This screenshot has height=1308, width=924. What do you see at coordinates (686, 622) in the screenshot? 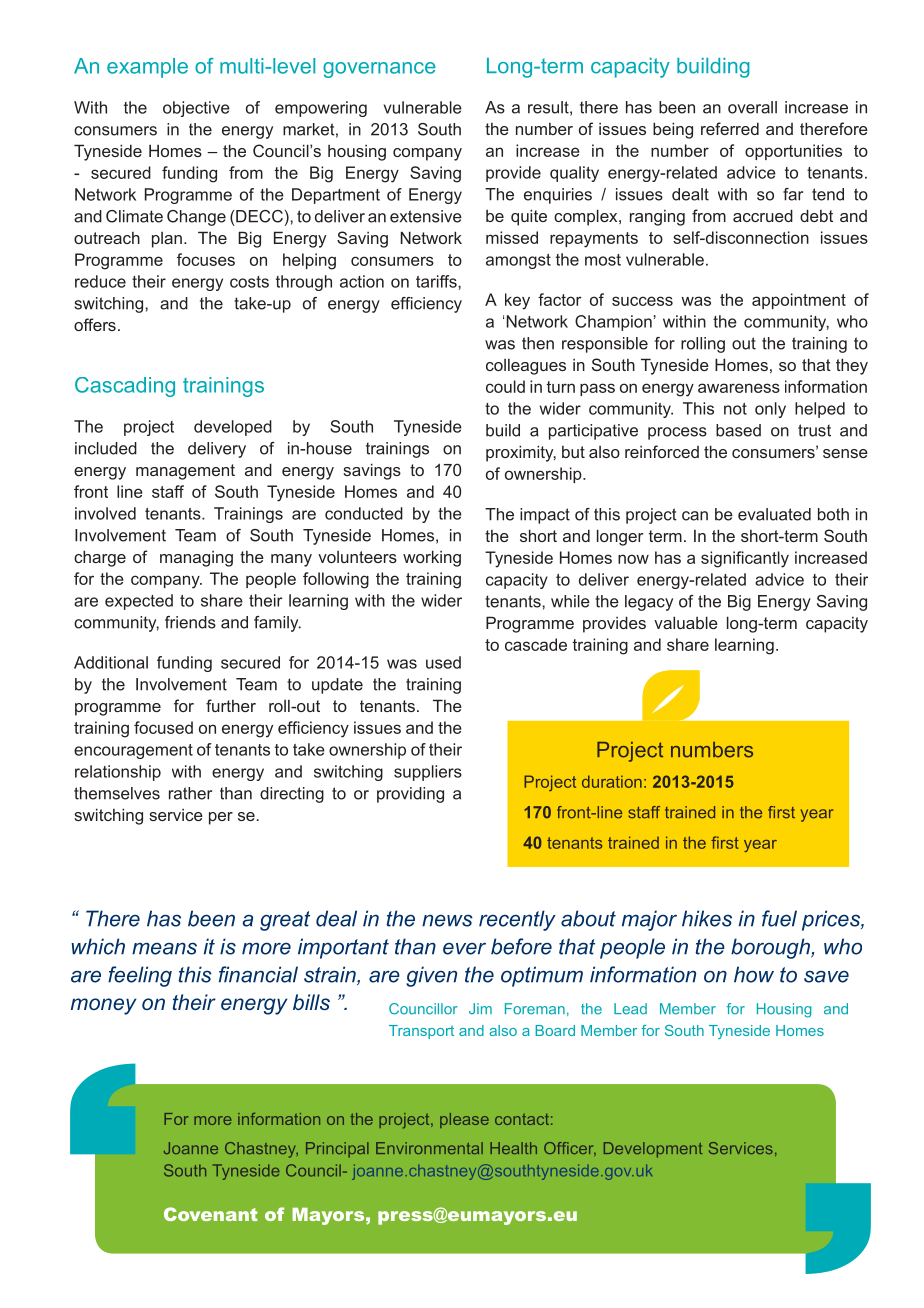
I see `valuable` at bounding box center [686, 622].
